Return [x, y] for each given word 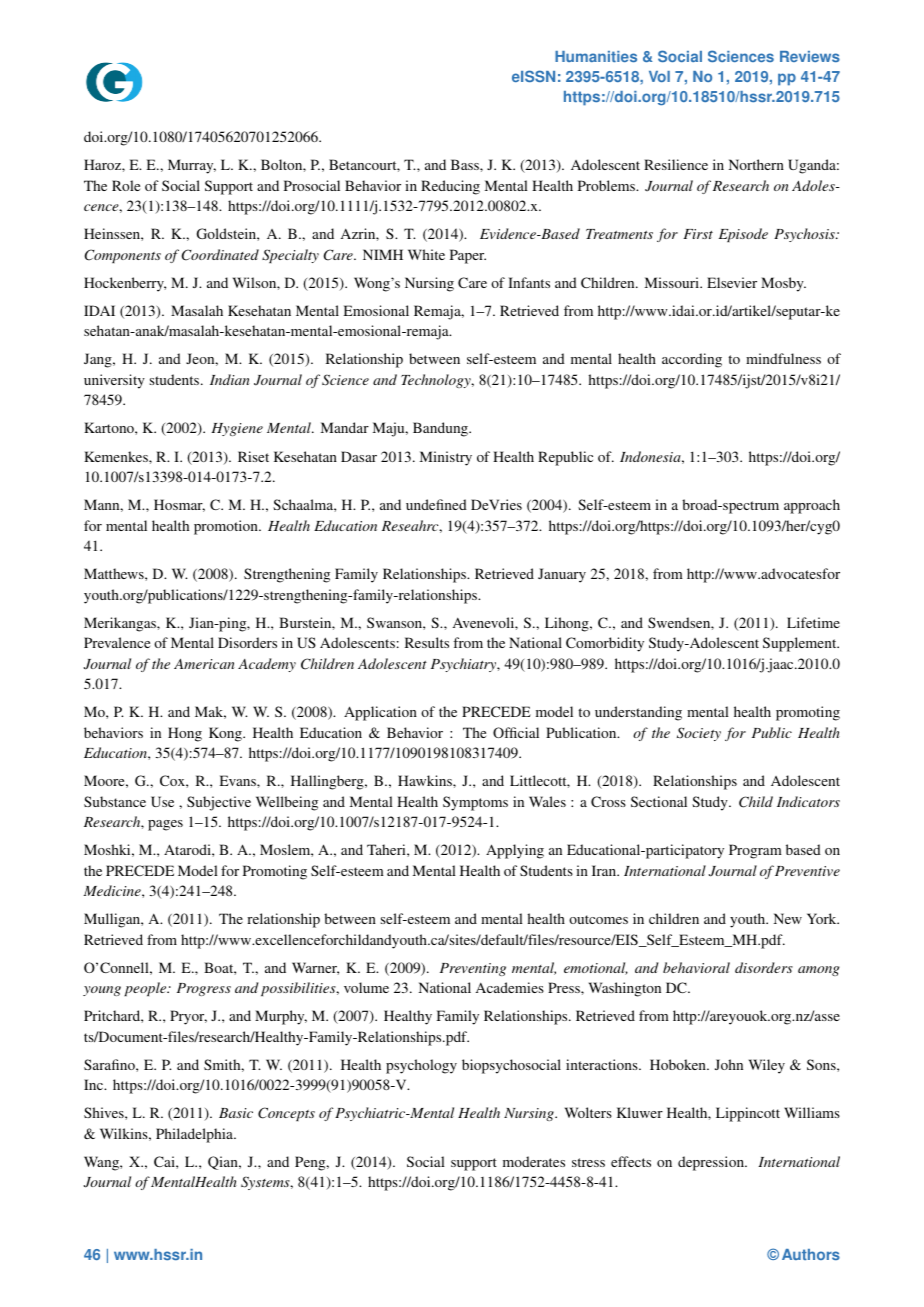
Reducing [450, 187]
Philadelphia [196, 1135]
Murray [192, 166]
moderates [534, 1161]
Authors [811, 1254]
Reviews [810, 56]
